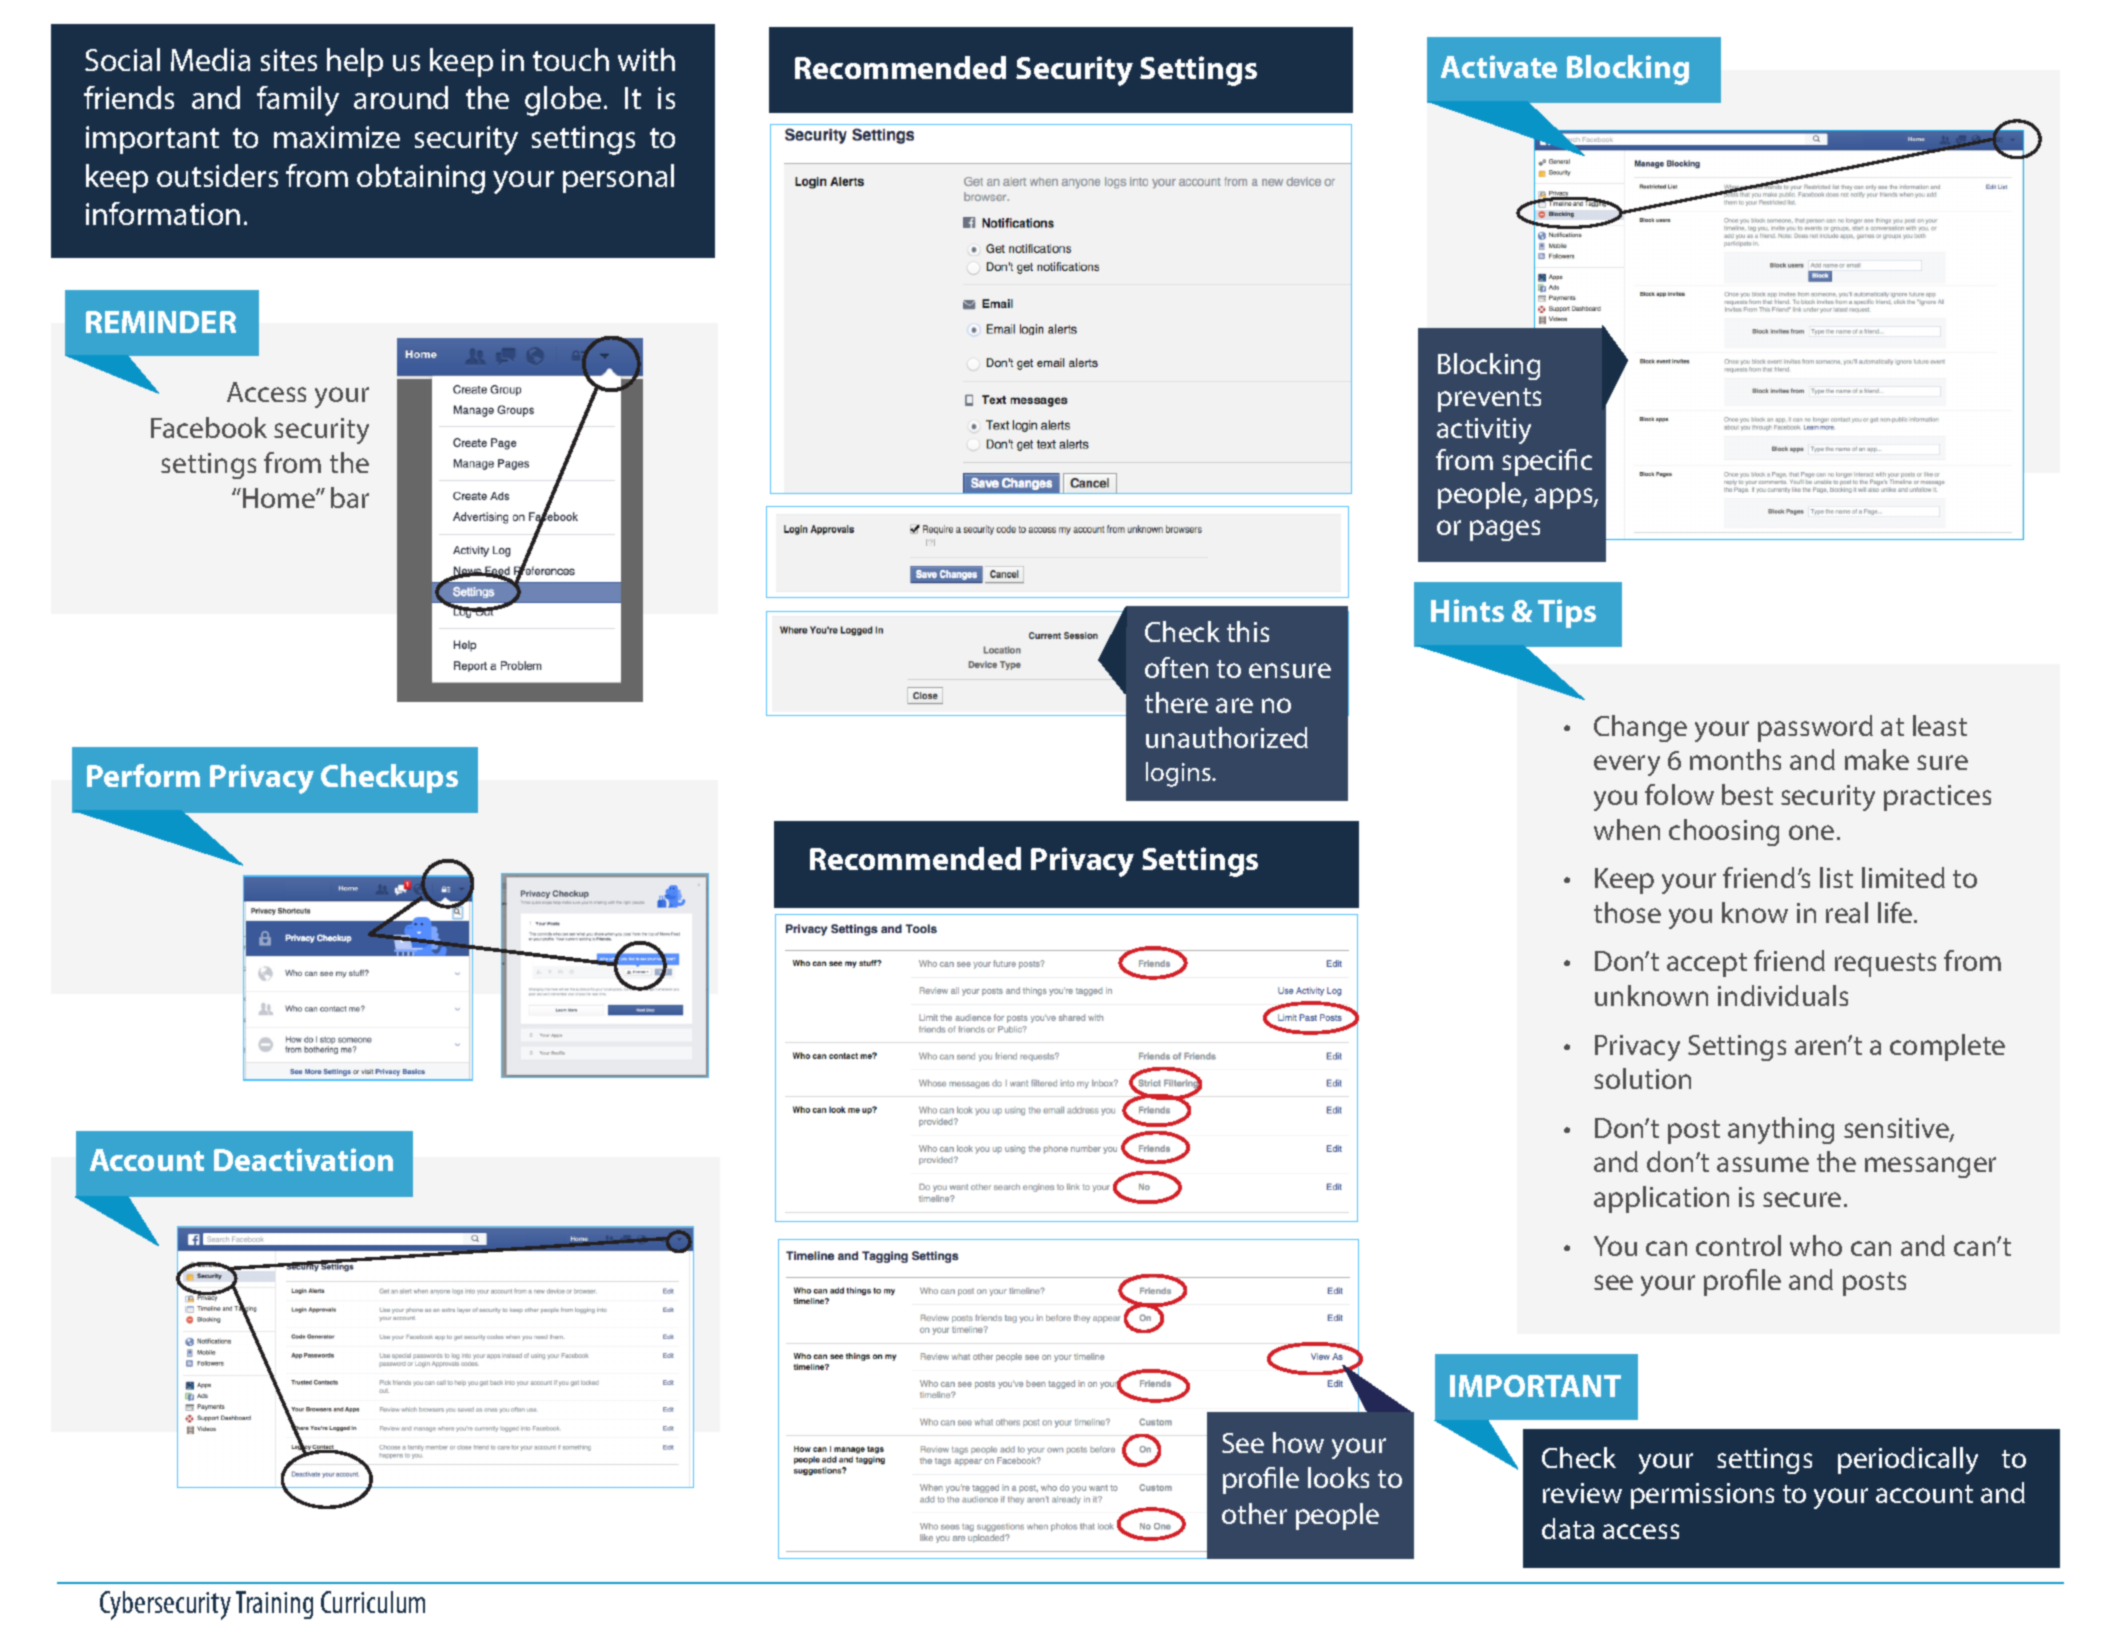  Describe the element at coordinates (373, 1602) in the page. I see `Curriculum` at that location.
